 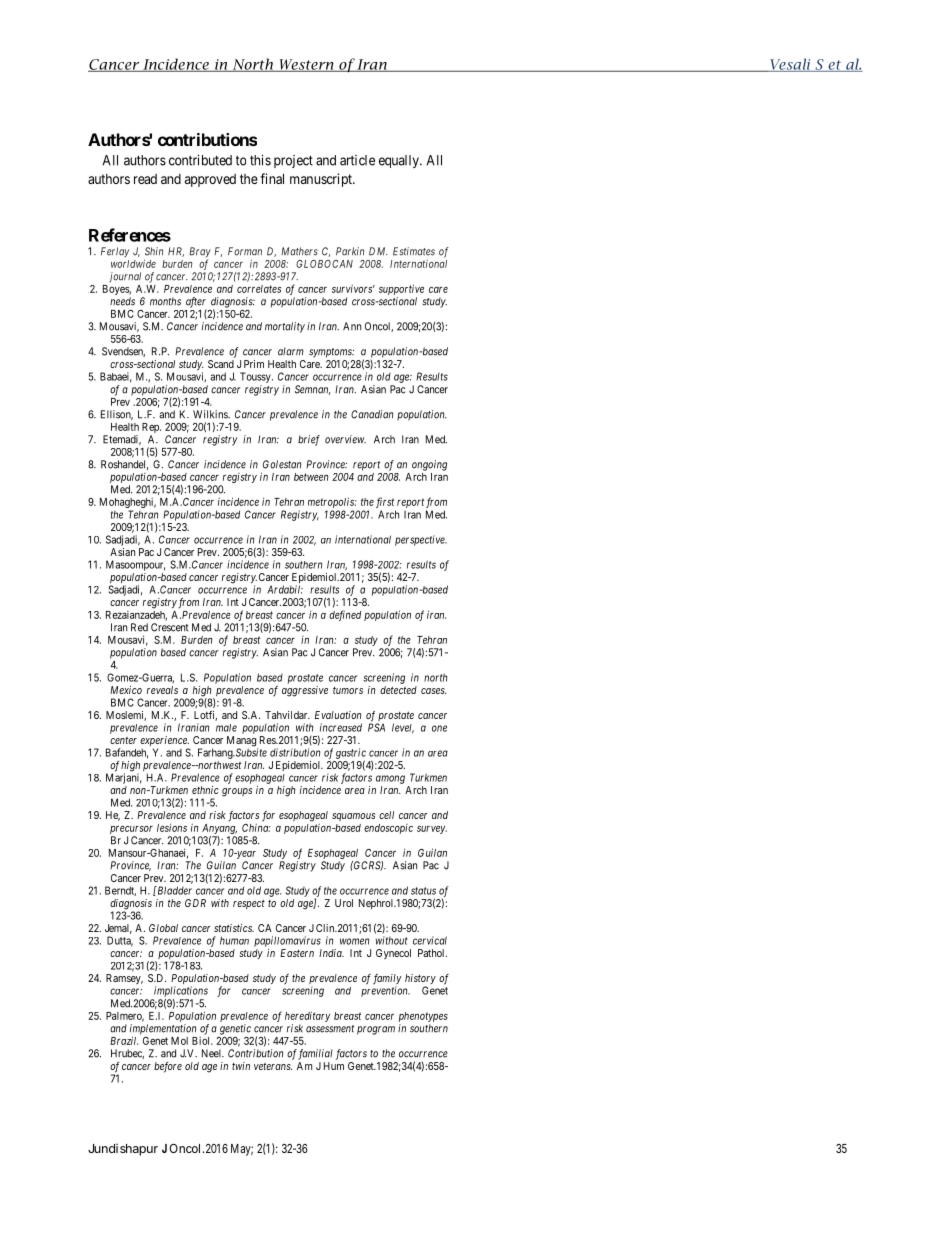 I want to click on supportive, so click(x=401, y=289).
